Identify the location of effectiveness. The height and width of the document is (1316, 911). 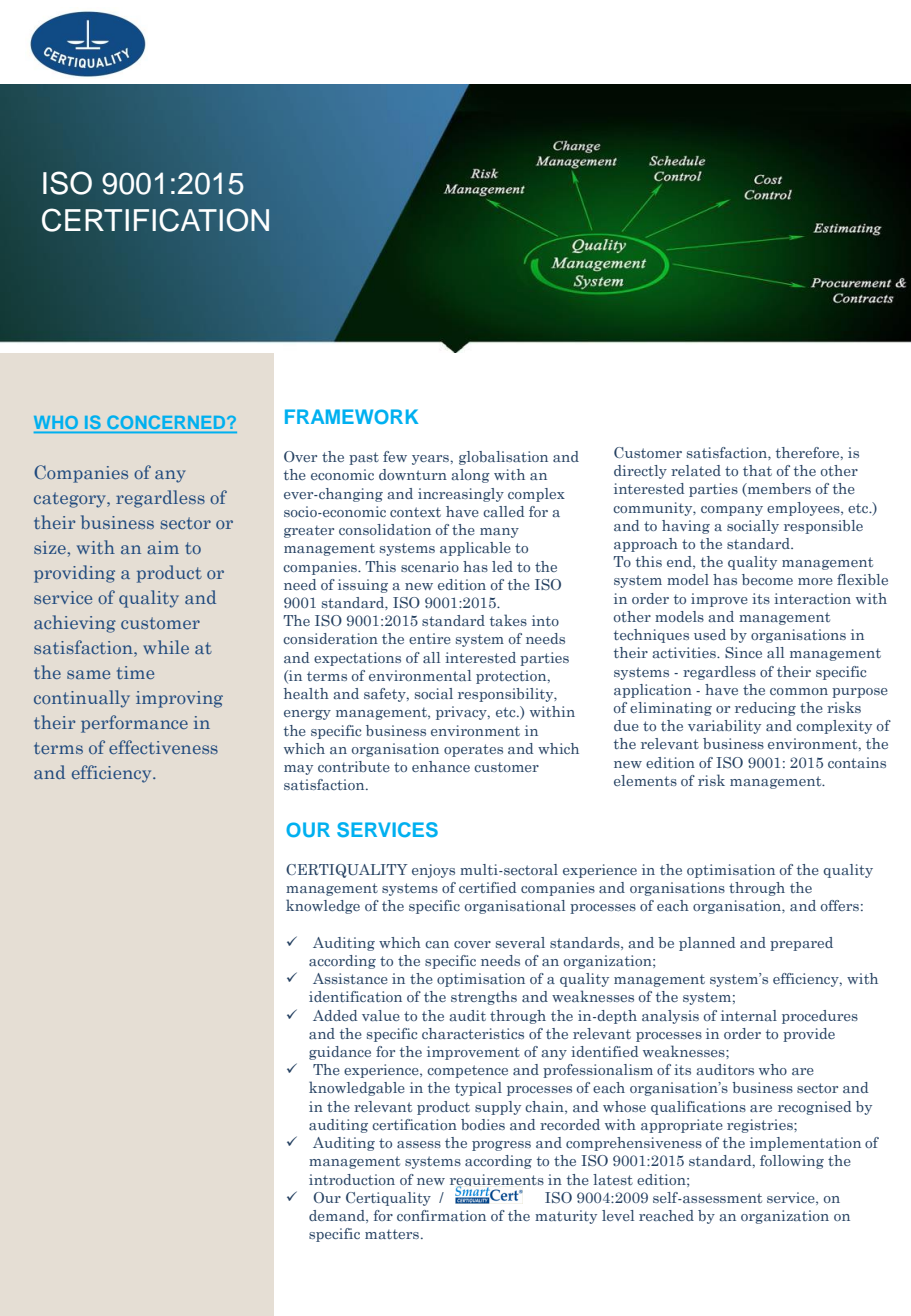
(163, 747).
